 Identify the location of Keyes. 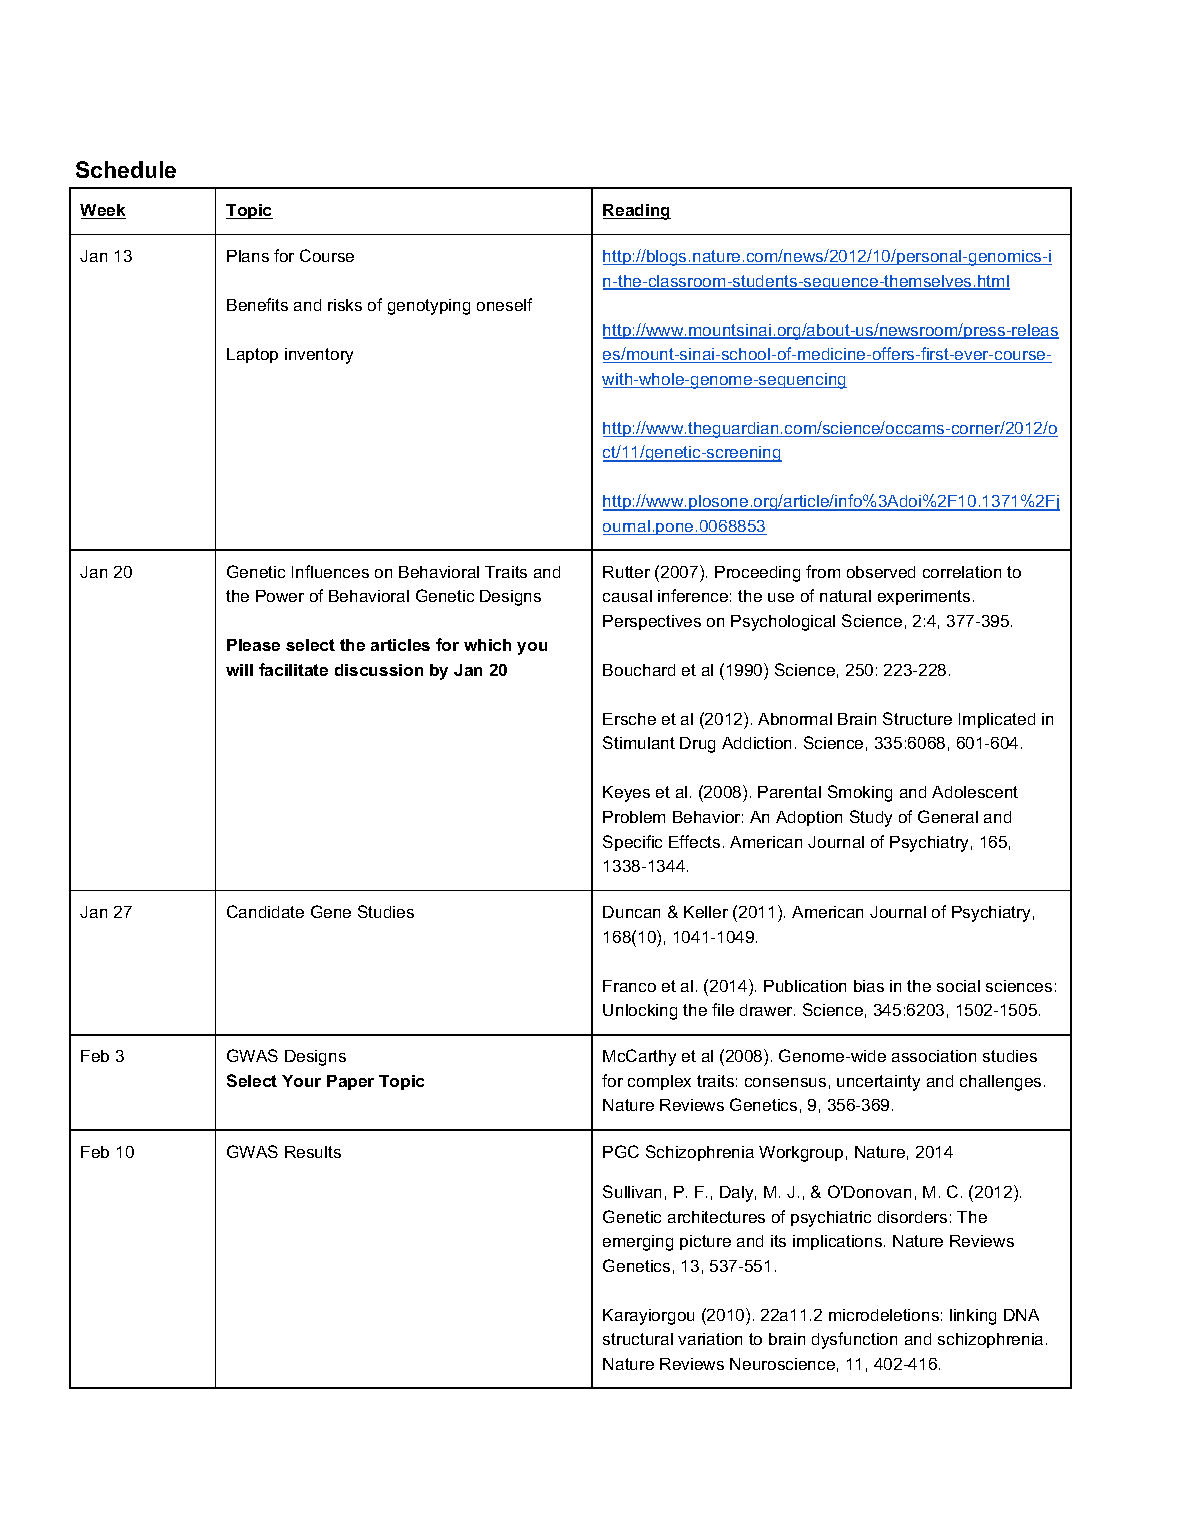
(626, 794).
